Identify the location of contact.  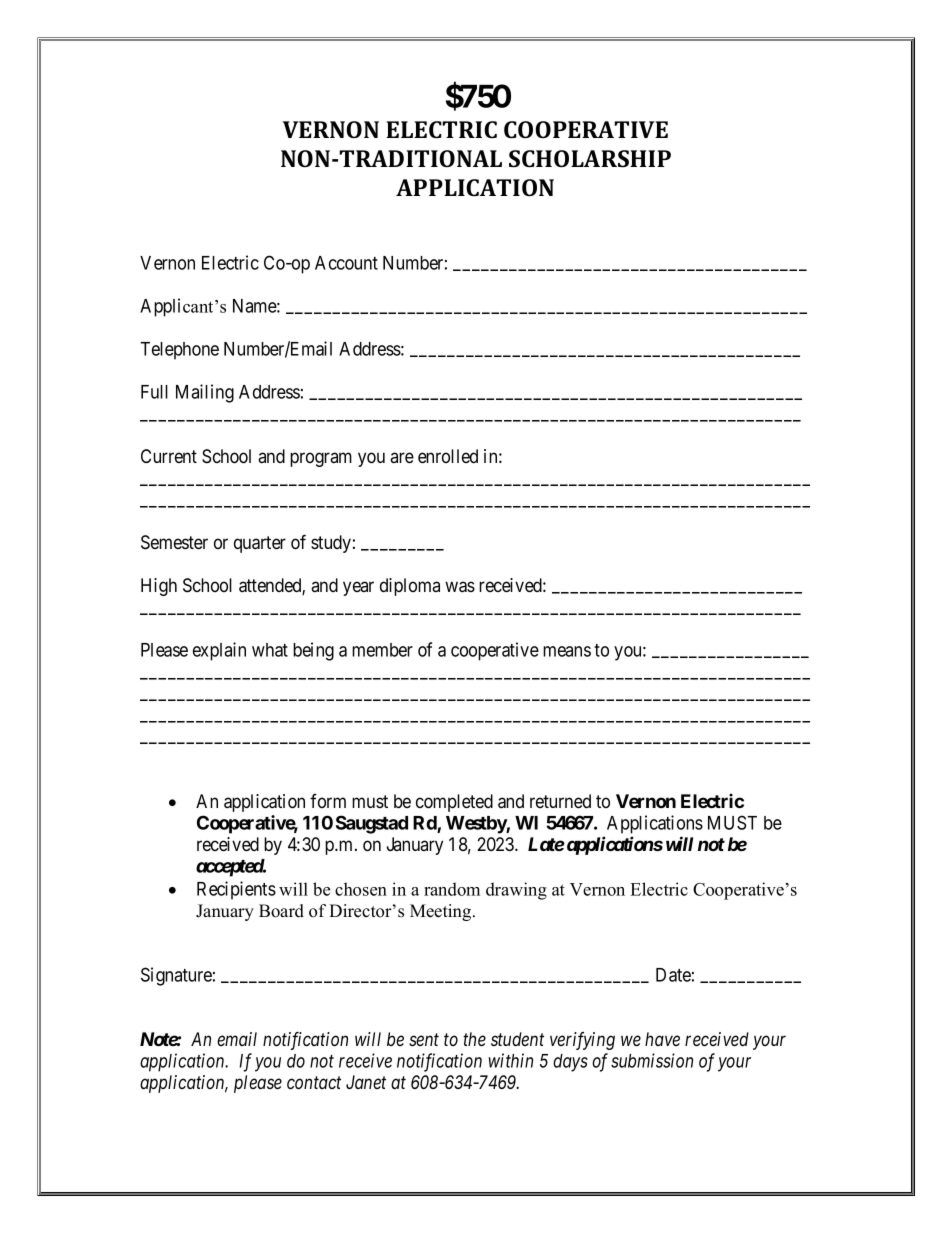
(314, 1082).
